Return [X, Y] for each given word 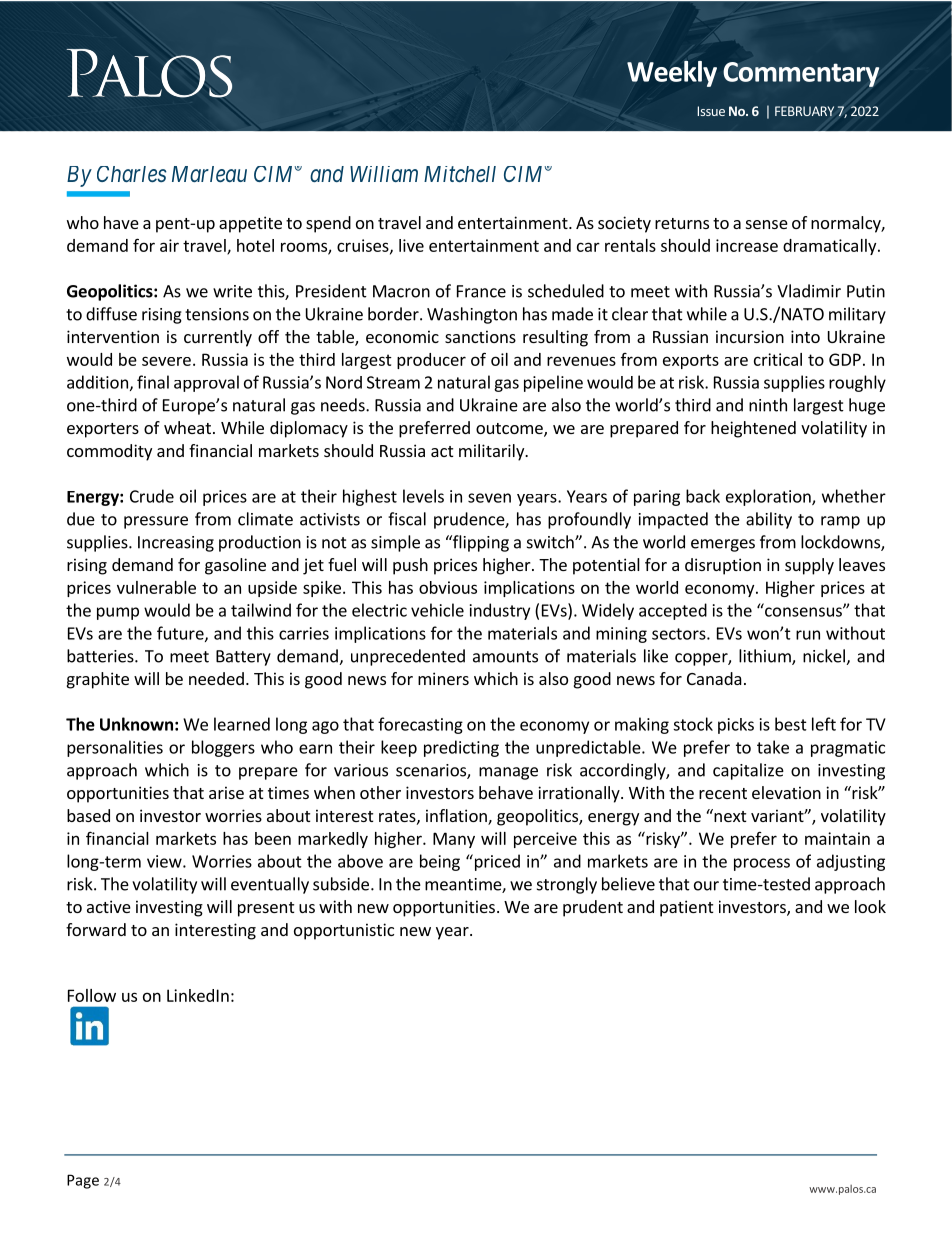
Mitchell [460, 174]
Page [83, 1181]
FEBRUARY [804, 111]
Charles [132, 174]
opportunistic [344, 931]
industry [500, 611]
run [808, 635]
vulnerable [156, 587]
